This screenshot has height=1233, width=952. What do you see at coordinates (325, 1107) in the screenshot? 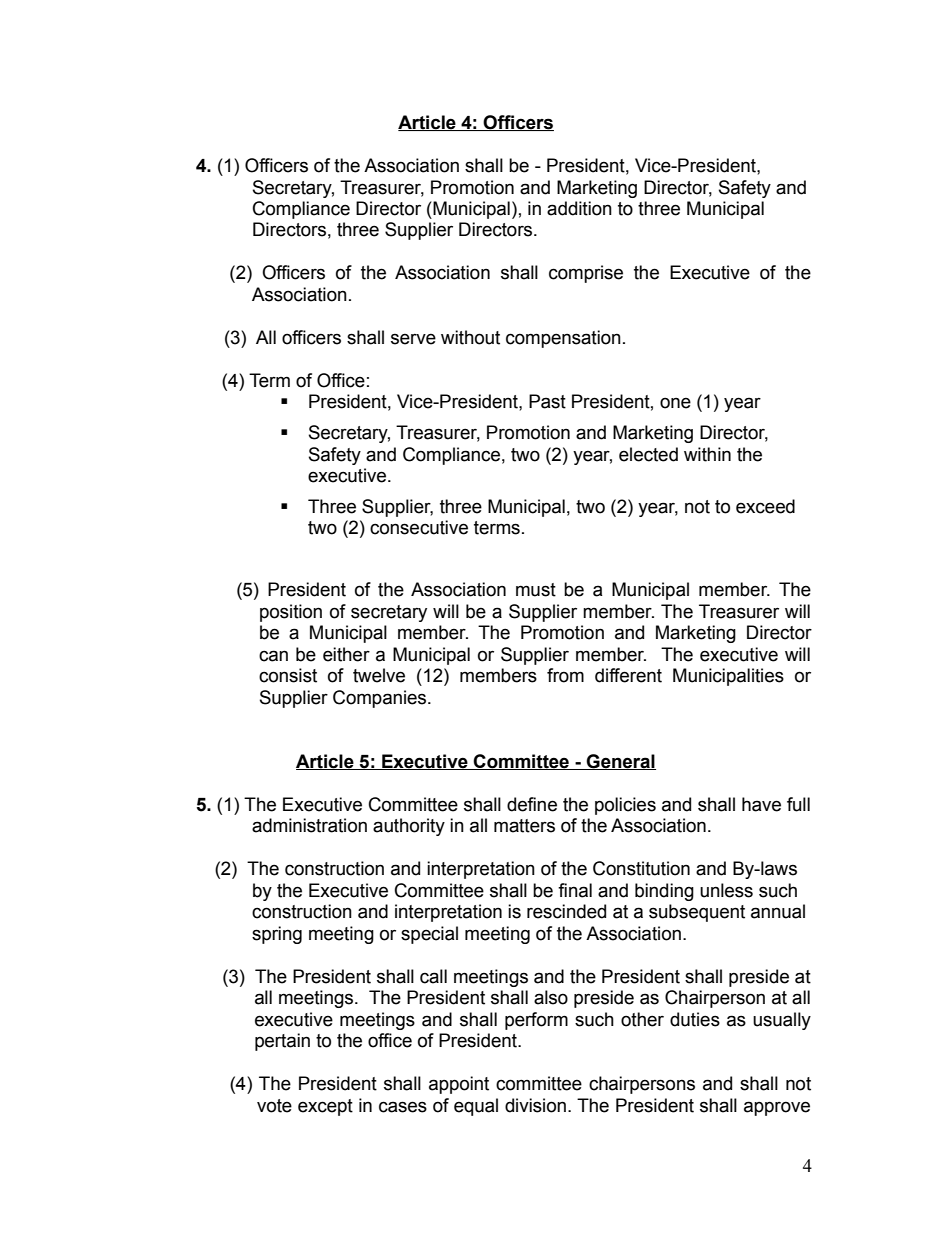
I see `except` at bounding box center [325, 1107].
